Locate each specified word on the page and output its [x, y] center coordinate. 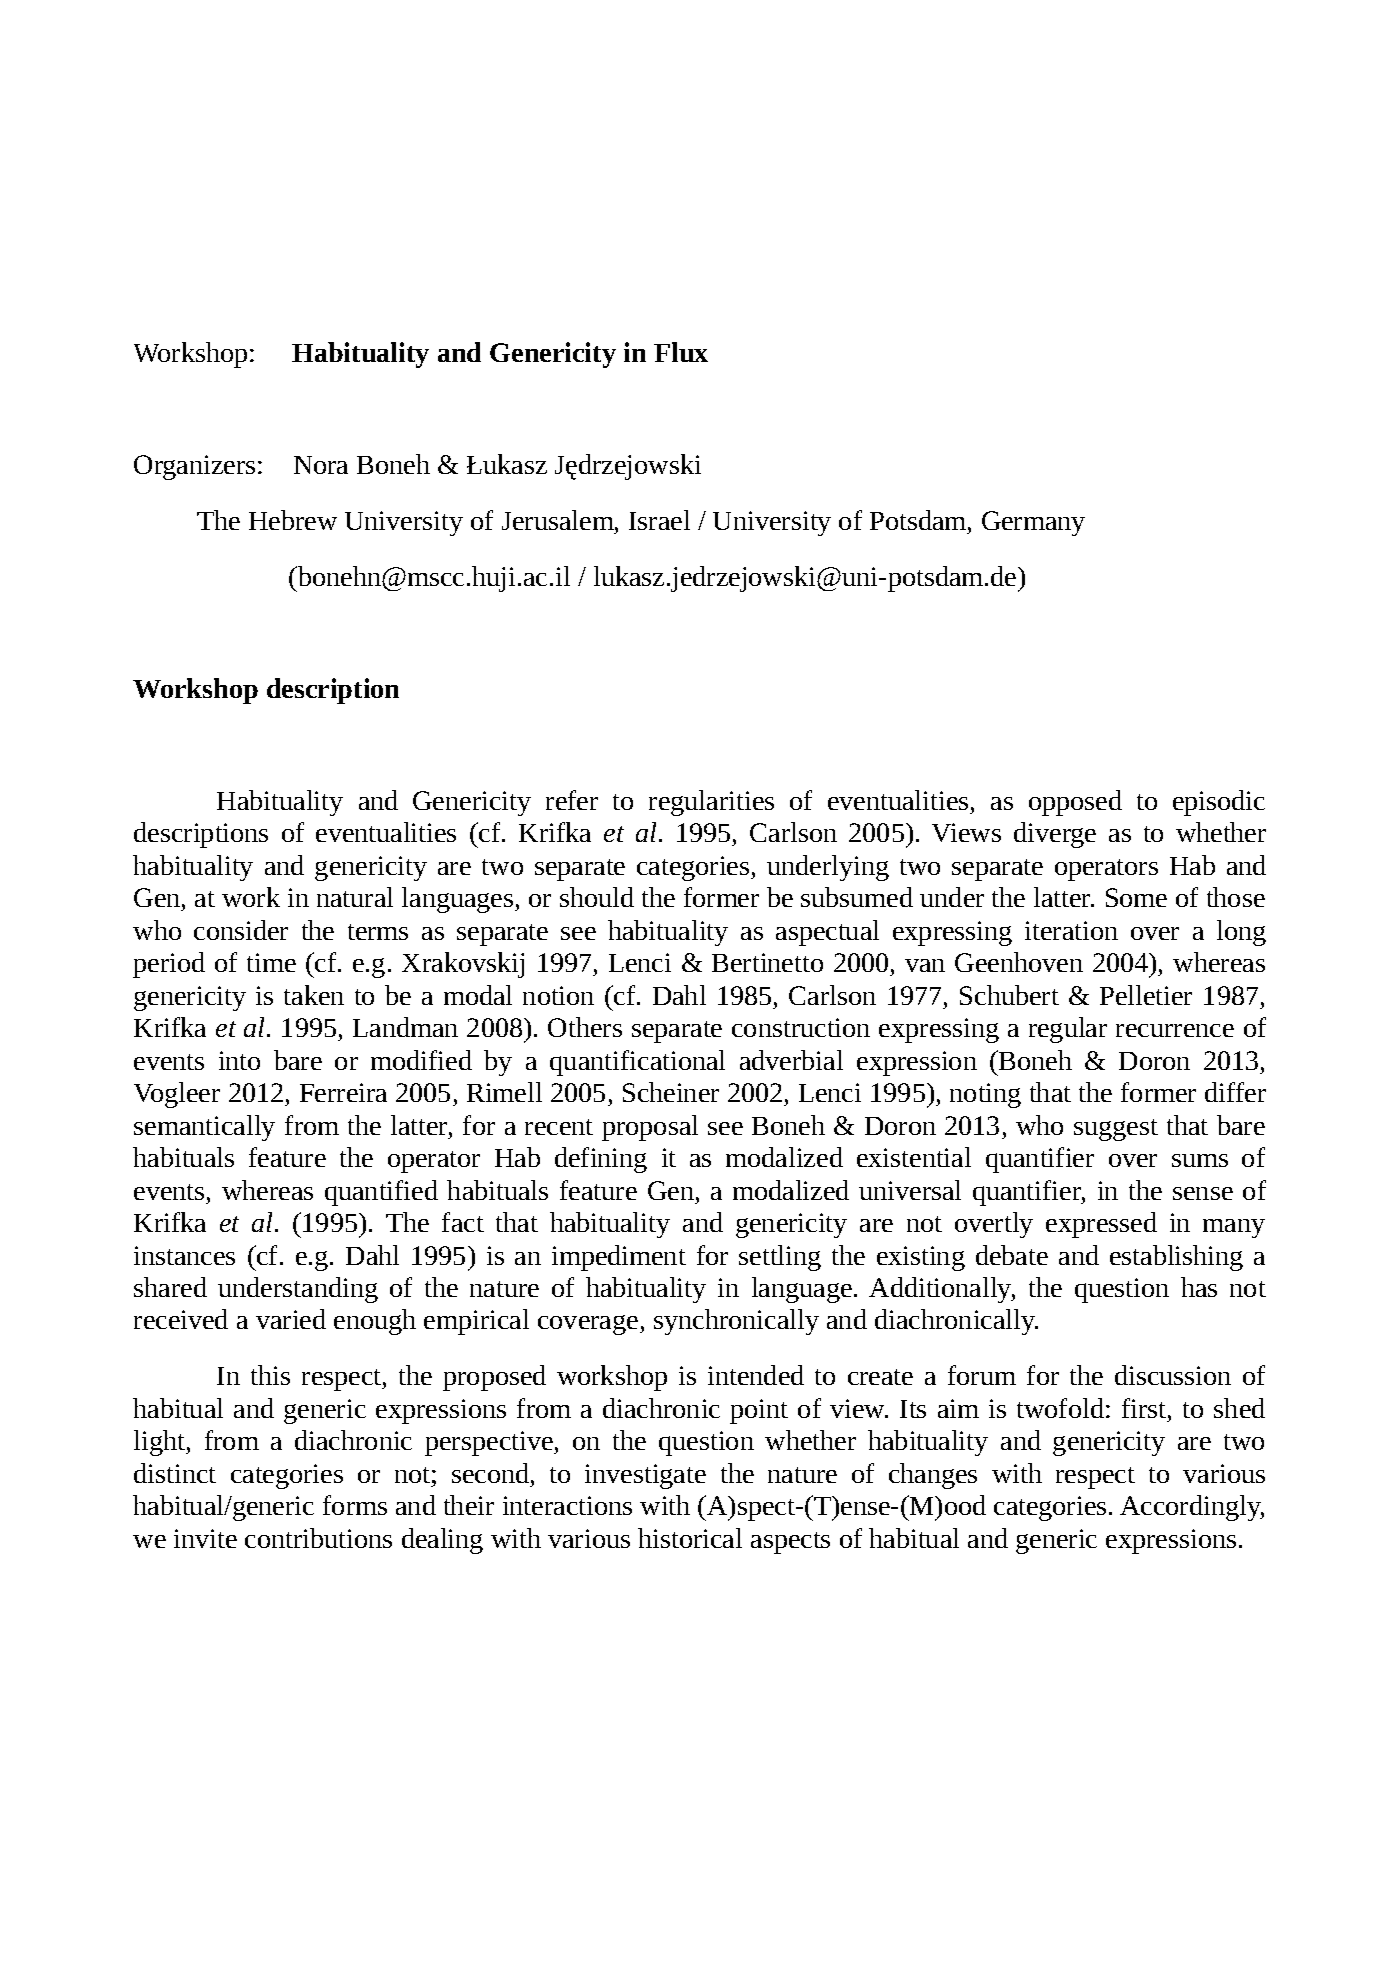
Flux [681, 352]
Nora [321, 465]
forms [355, 1505]
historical [690, 1538]
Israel [659, 520]
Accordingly [1192, 1508]
